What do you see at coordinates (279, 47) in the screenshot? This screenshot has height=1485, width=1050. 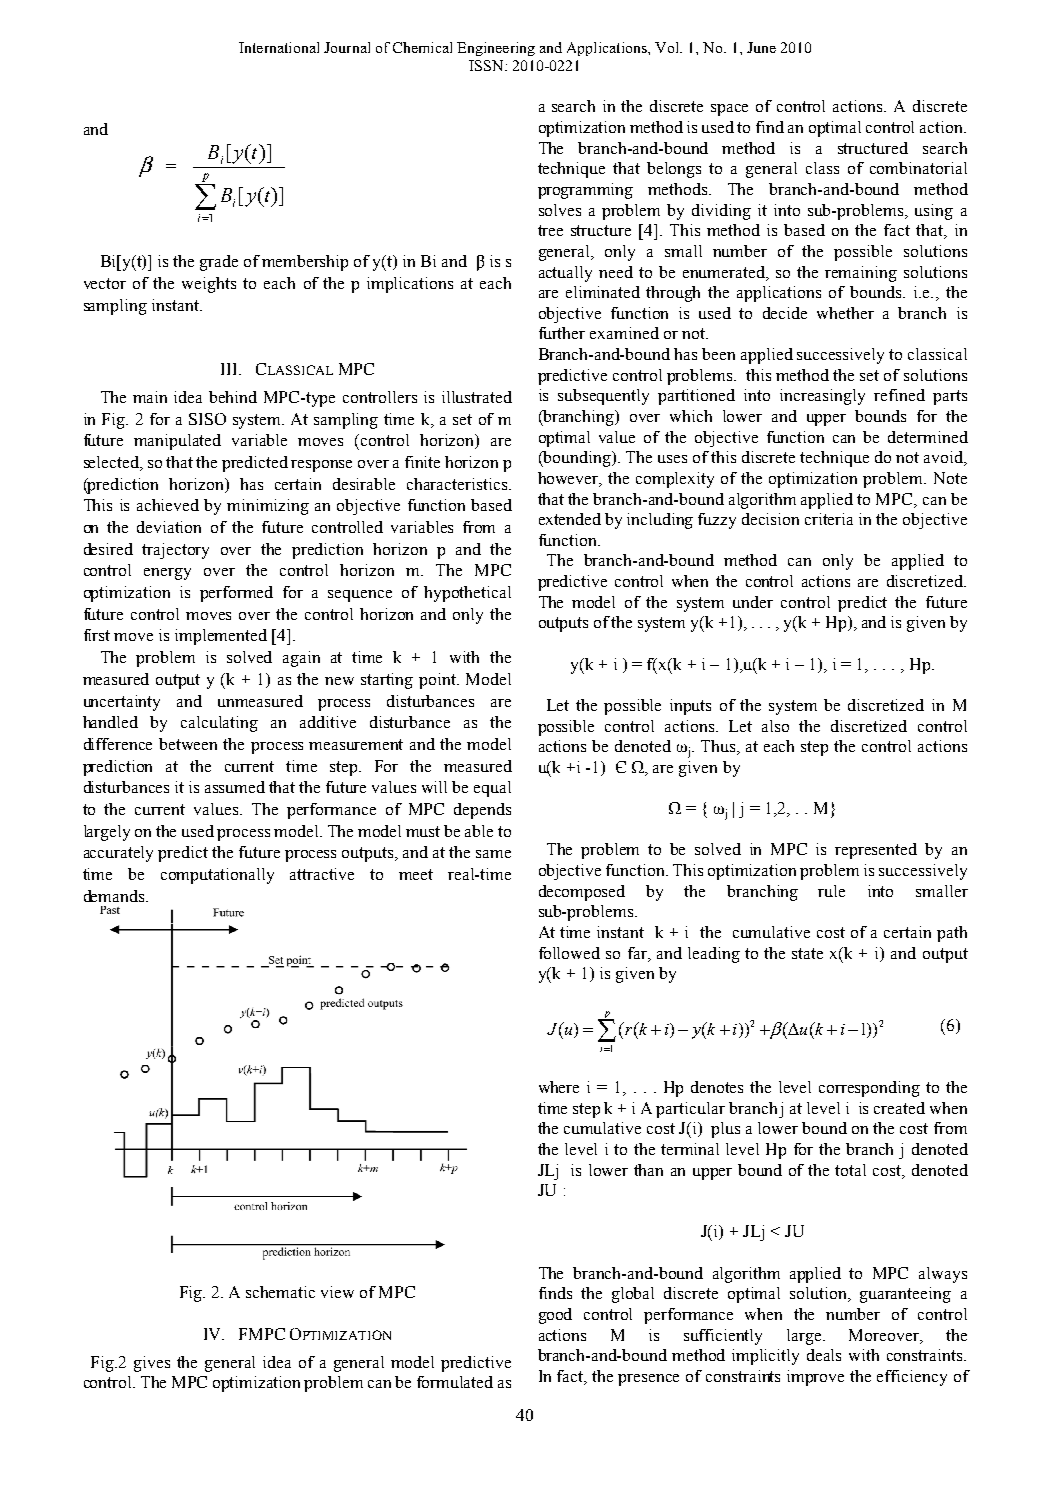 I see `International` at bounding box center [279, 47].
